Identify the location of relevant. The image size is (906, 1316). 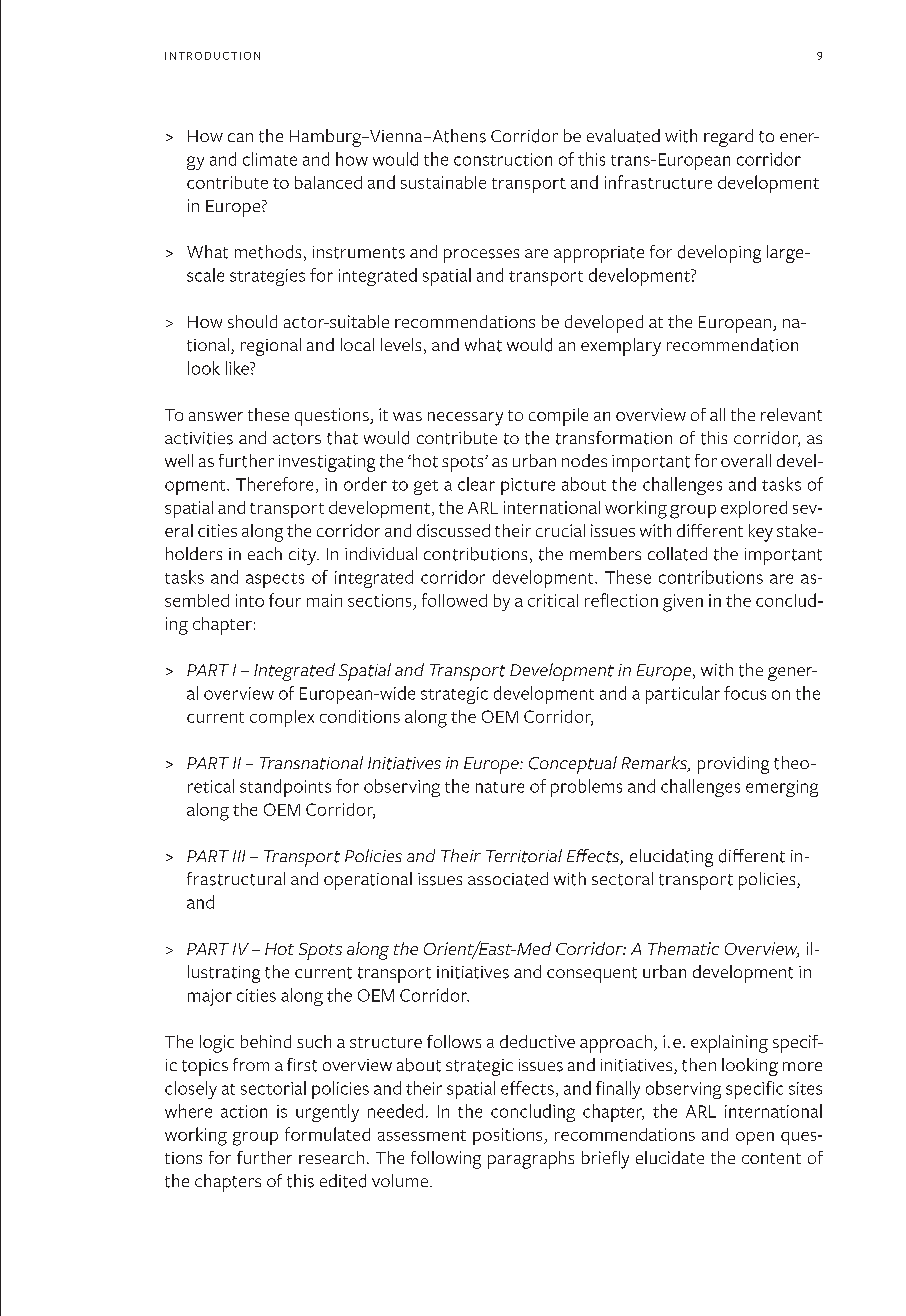
(791, 414).
